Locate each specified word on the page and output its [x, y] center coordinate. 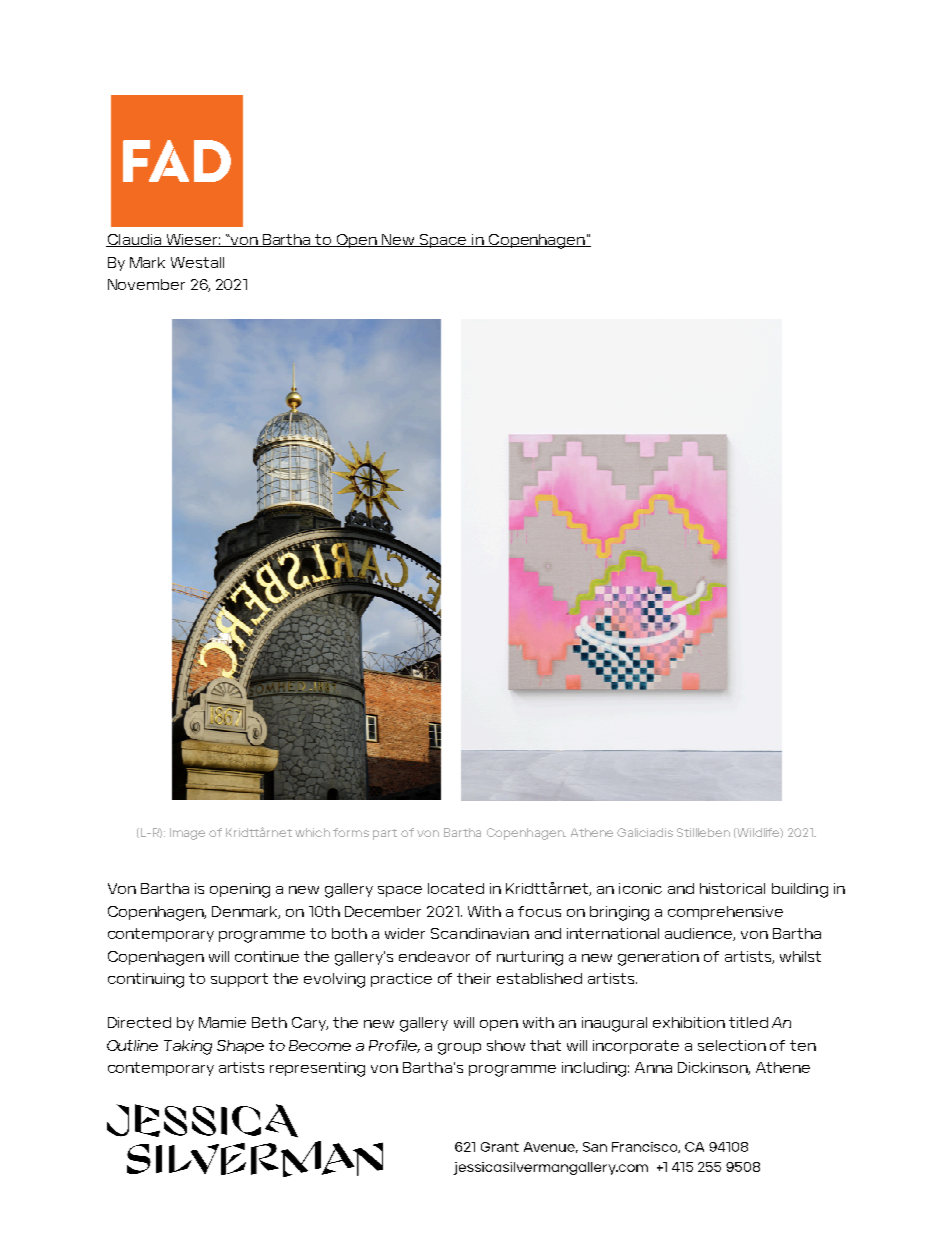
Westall [197, 262]
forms [351, 832]
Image [187, 834]
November [146, 284]
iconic [640, 888]
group [459, 1049]
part [385, 834]
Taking [188, 1047]
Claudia [135, 240]
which [312, 832]
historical [732, 888]
